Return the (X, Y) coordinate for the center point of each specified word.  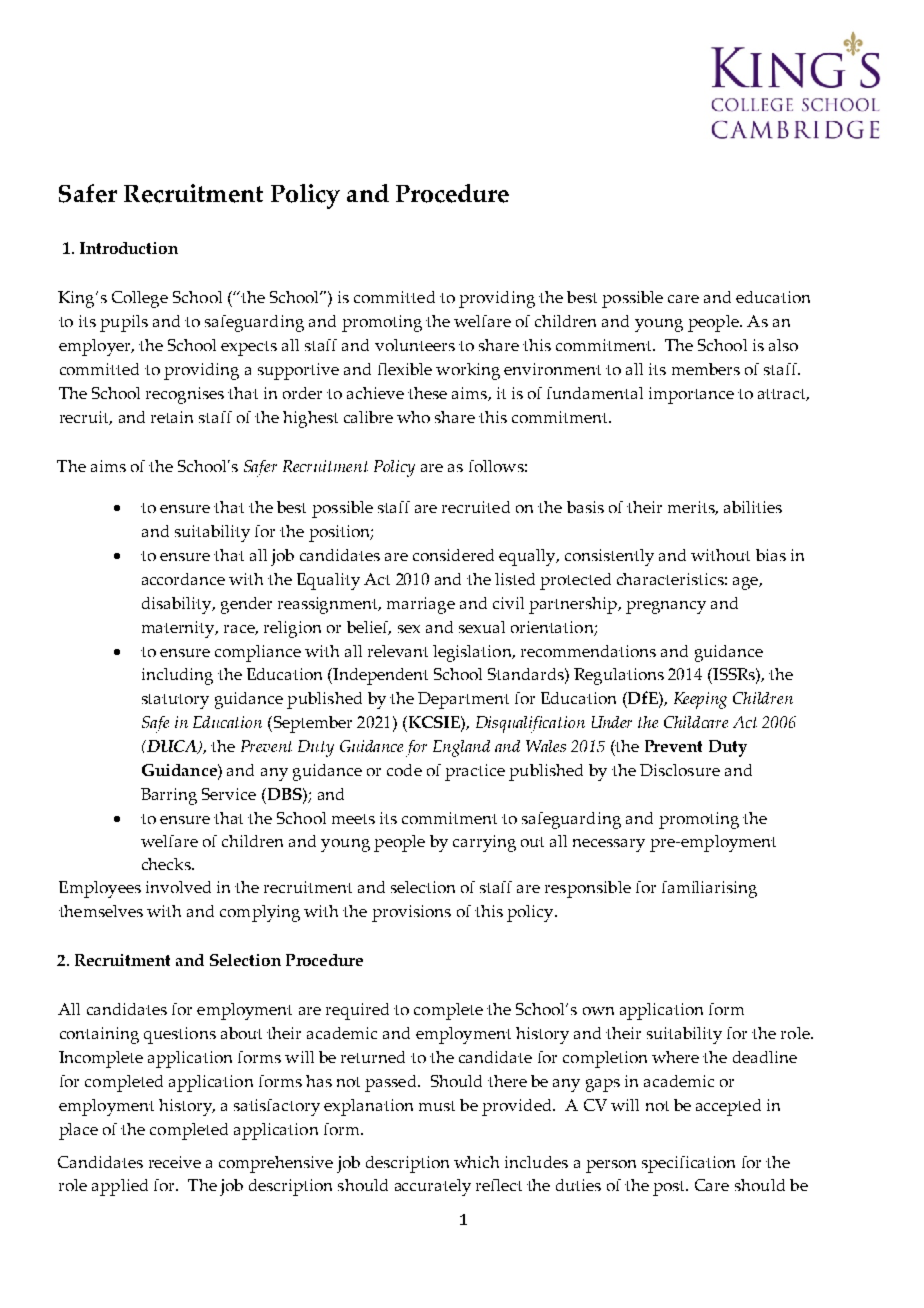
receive (175, 1162)
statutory (175, 701)
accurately (433, 1187)
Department (463, 700)
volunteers (415, 345)
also (783, 345)
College (140, 299)
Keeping (700, 700)
